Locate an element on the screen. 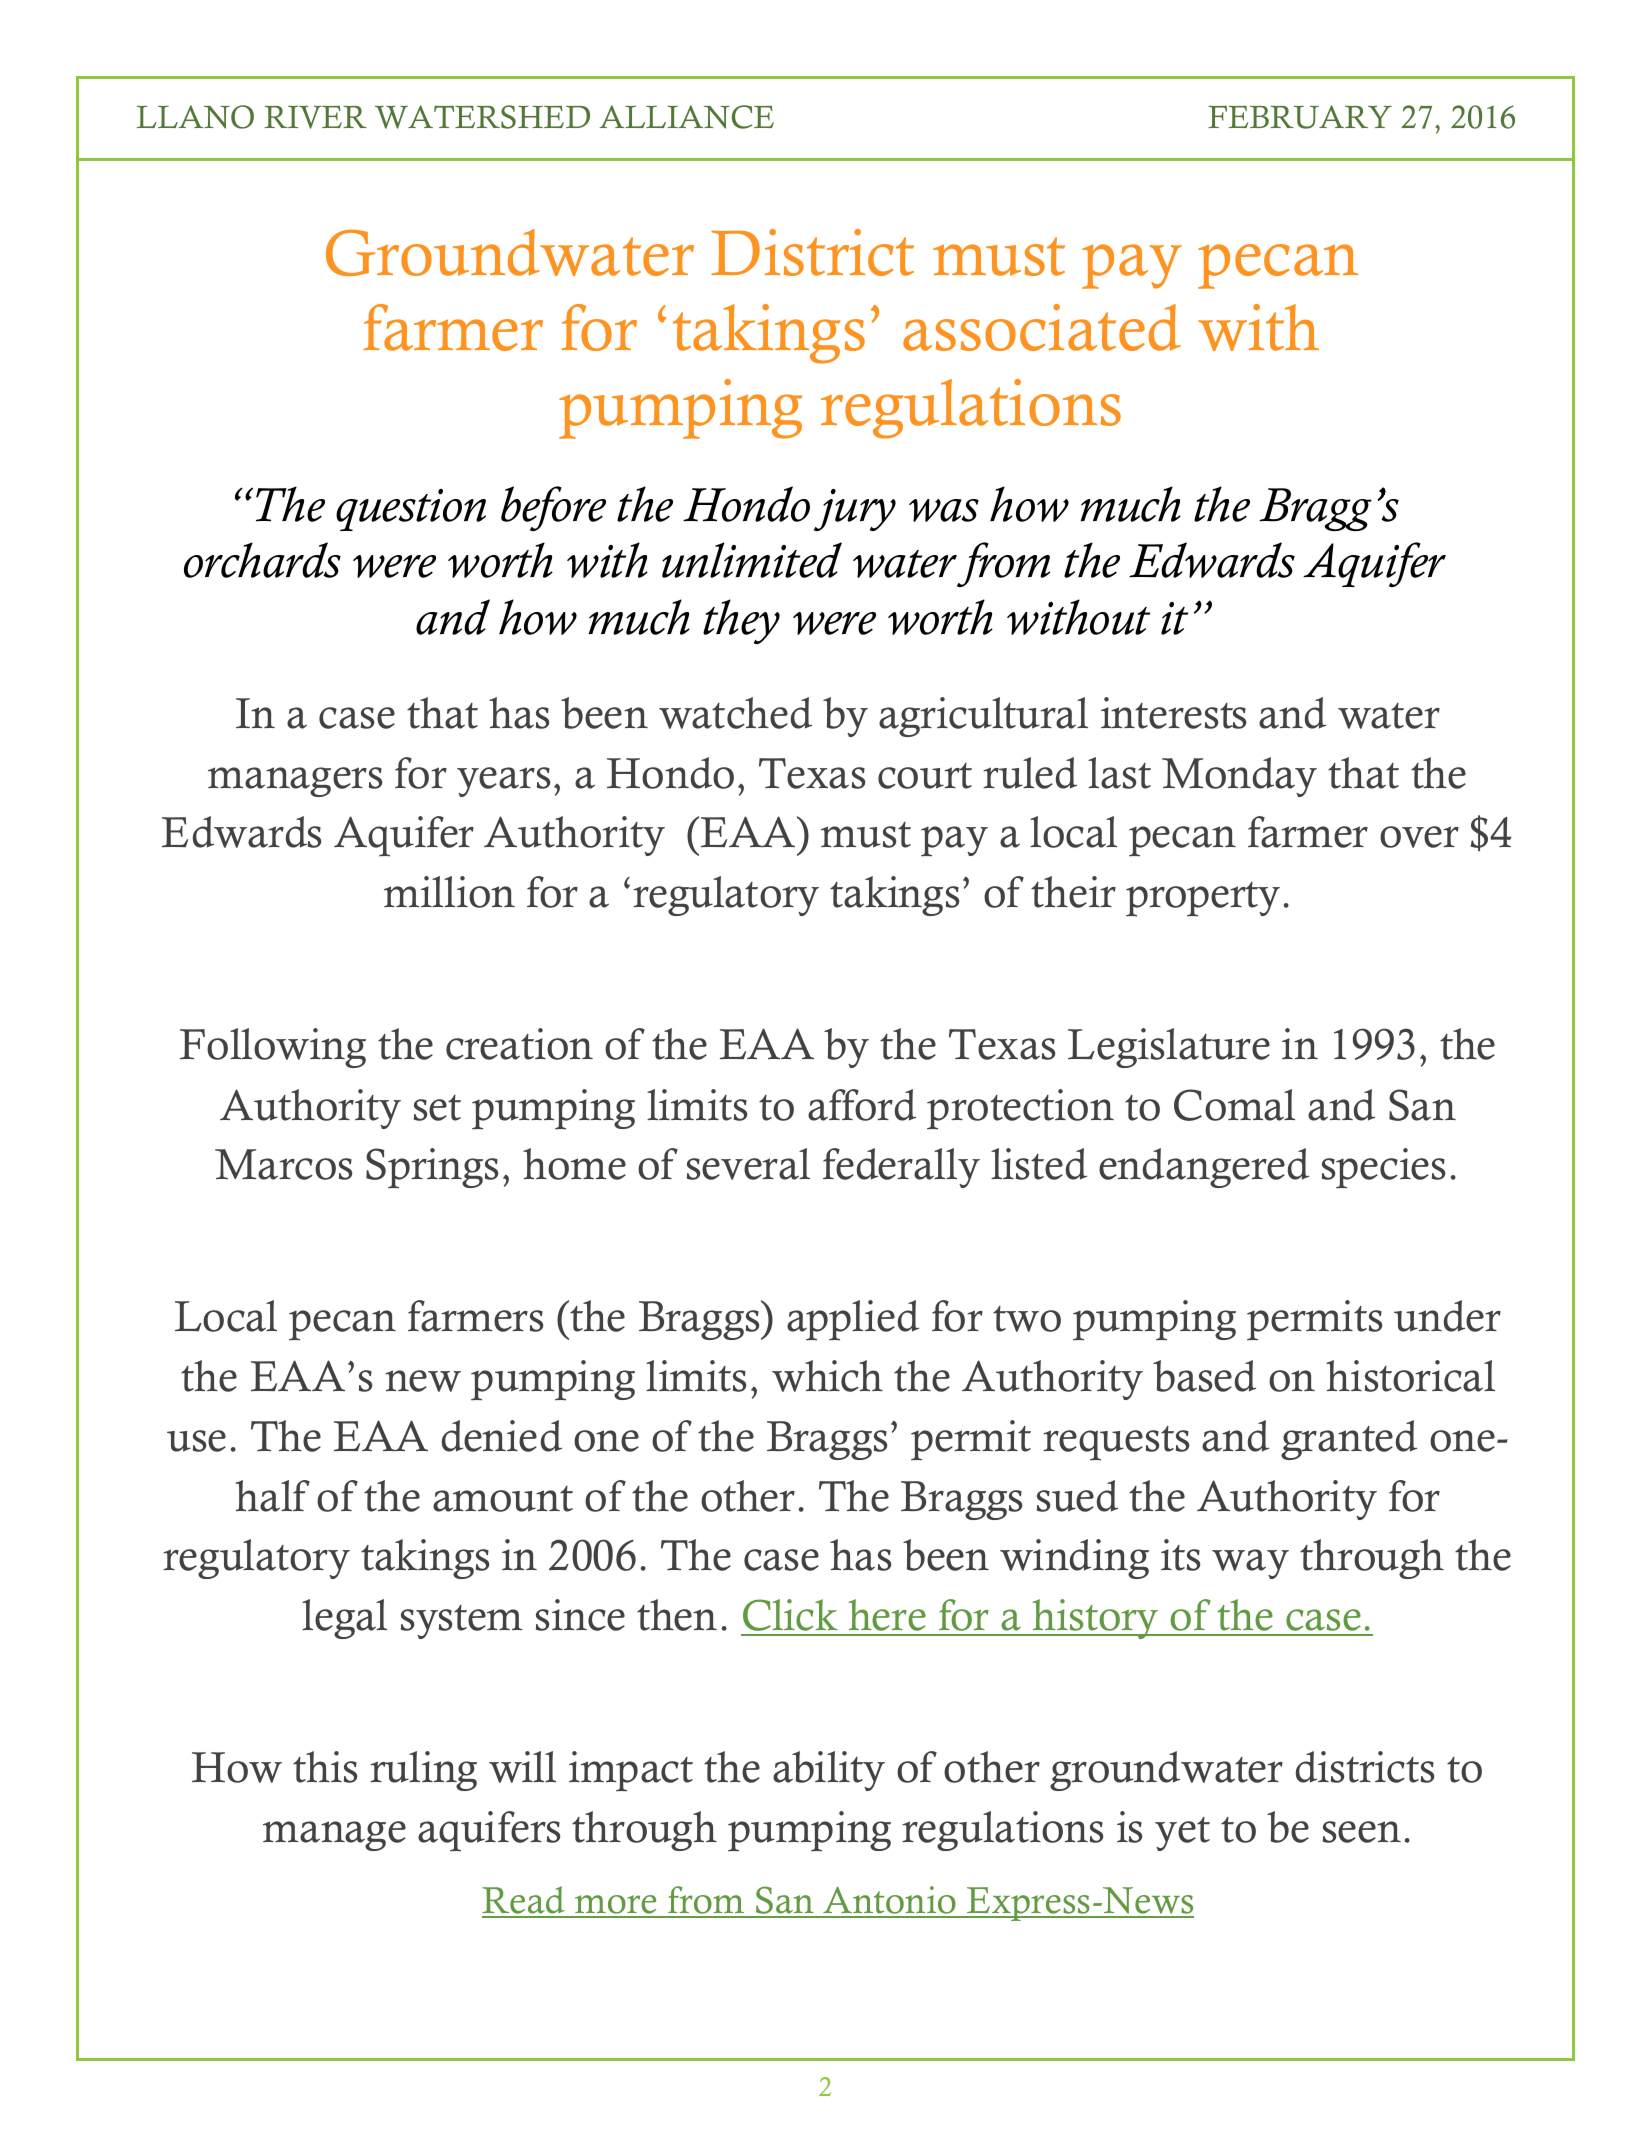 The image size is (1651, 2137). use is located at coordinates (196, 1441).
